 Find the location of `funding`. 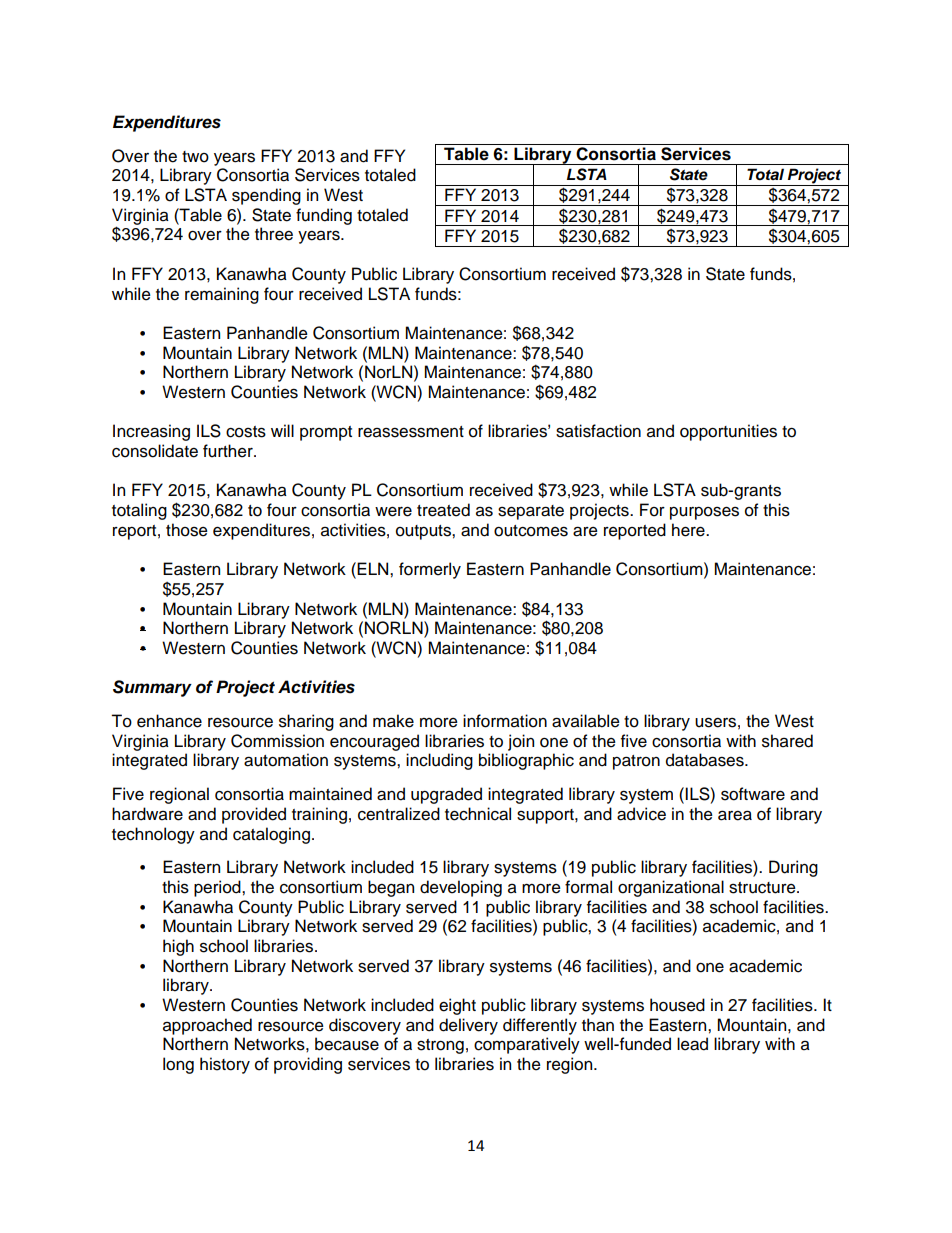

funding is located at coordinates (324, 216).
